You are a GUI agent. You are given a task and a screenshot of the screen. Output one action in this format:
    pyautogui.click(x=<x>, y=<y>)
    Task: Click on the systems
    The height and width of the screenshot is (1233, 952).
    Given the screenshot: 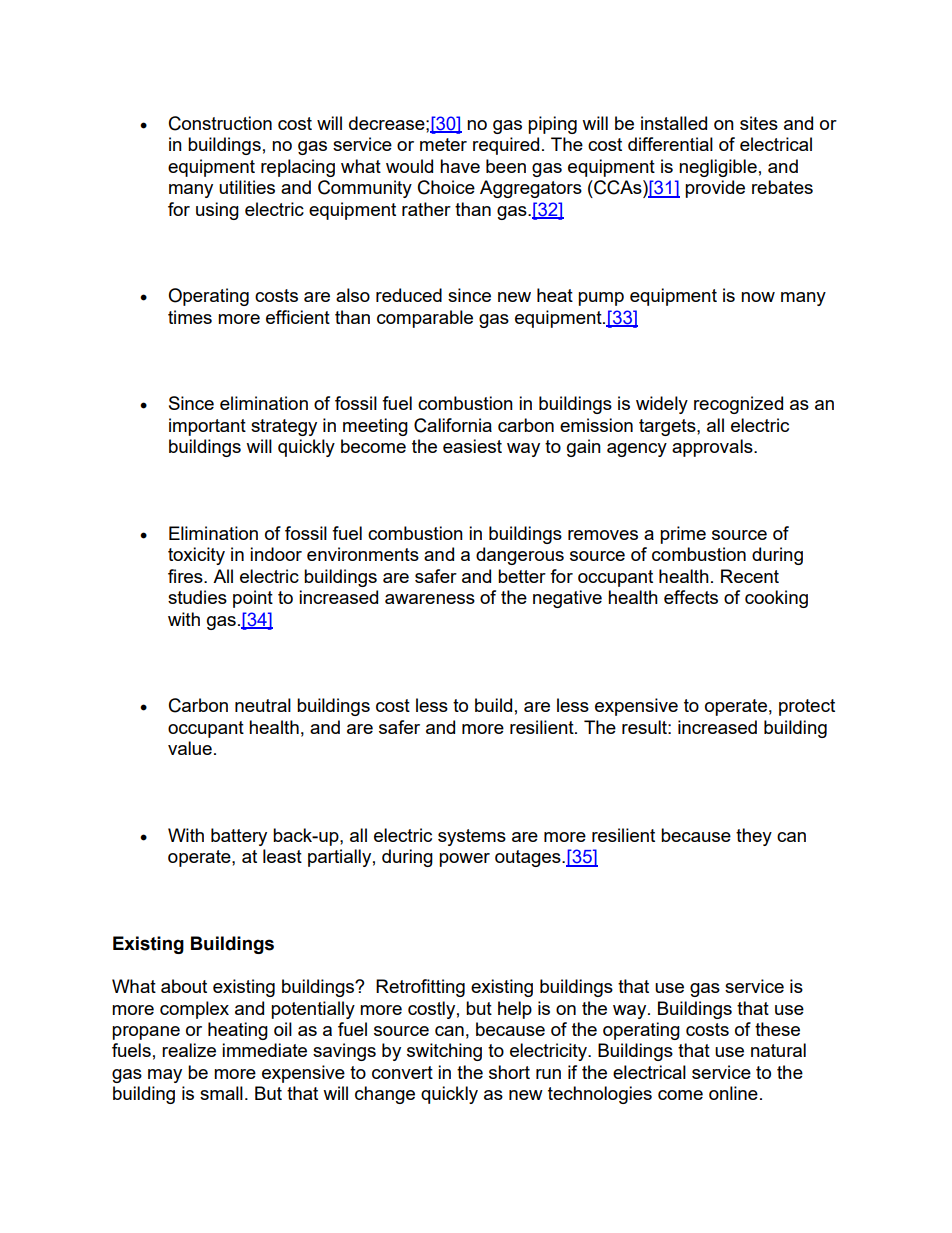 What is the action you would take?
    pyautogui.click(x=472, y=837)
